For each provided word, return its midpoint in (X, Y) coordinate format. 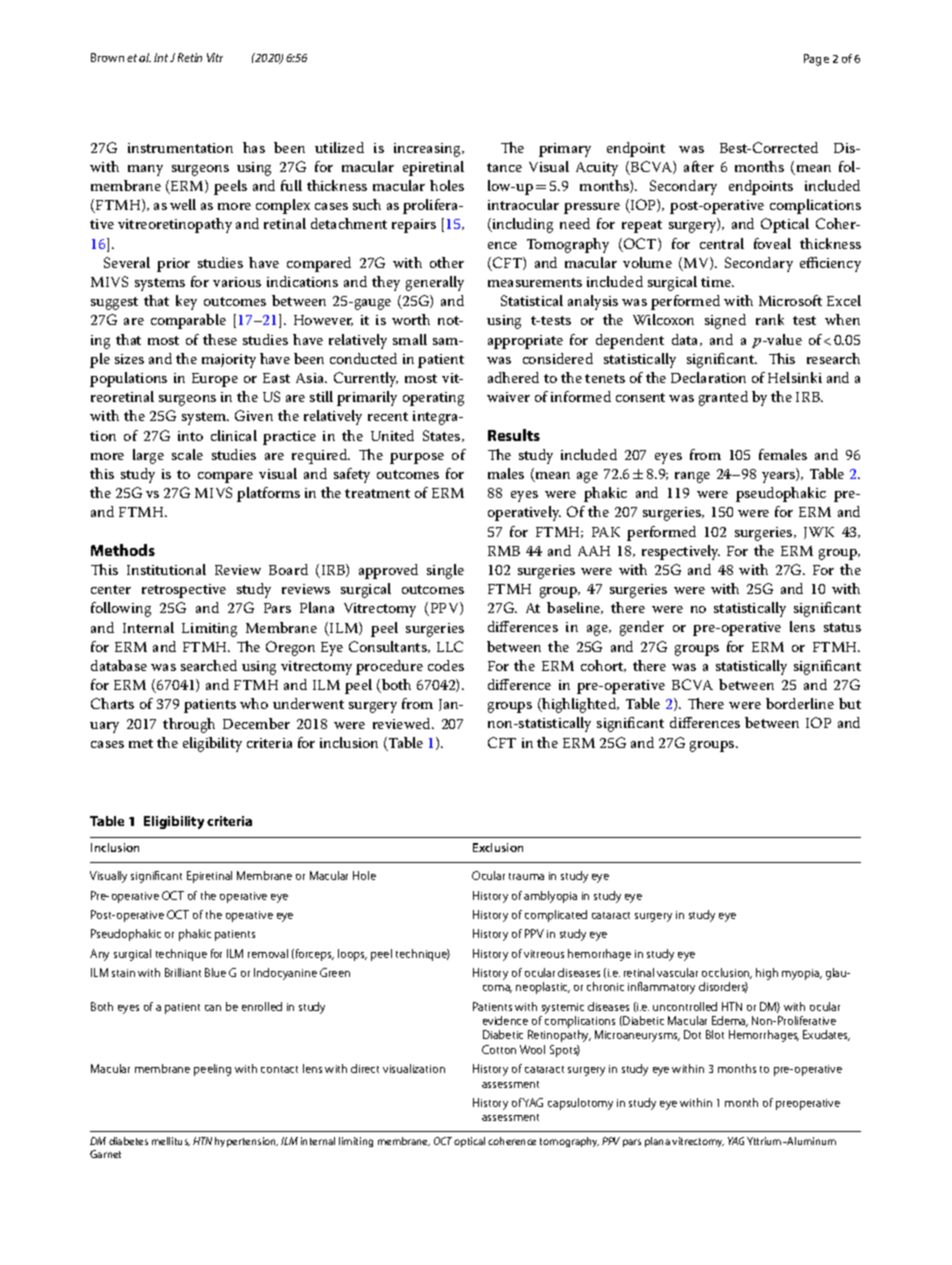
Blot (715, 1034)
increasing (428, 150)
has (254, 147)
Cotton (499, 1049)
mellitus (171, 1141)
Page (816, 60)
